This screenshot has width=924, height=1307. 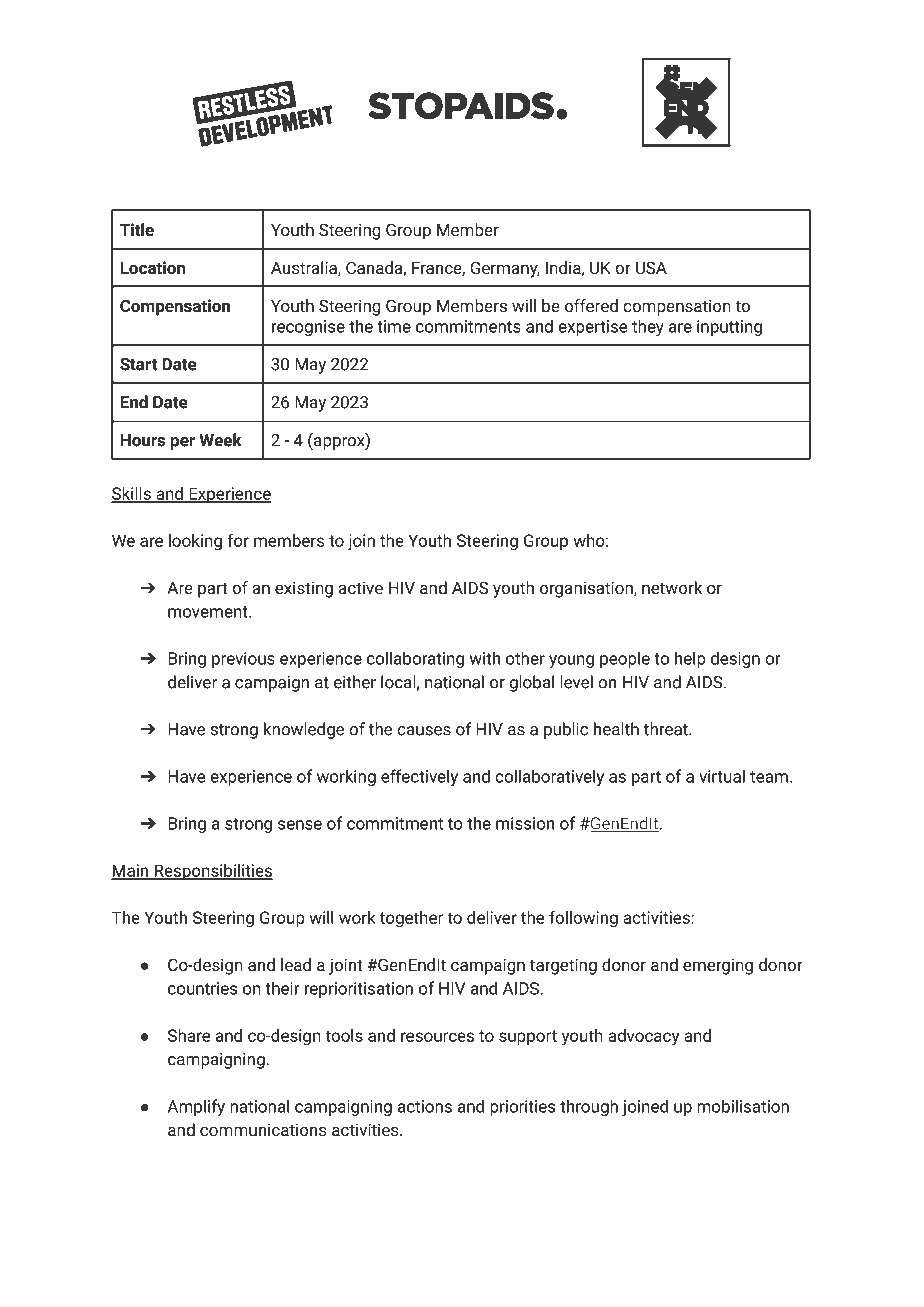 I want to click on Amplify, so click(x=196, y=1107).
